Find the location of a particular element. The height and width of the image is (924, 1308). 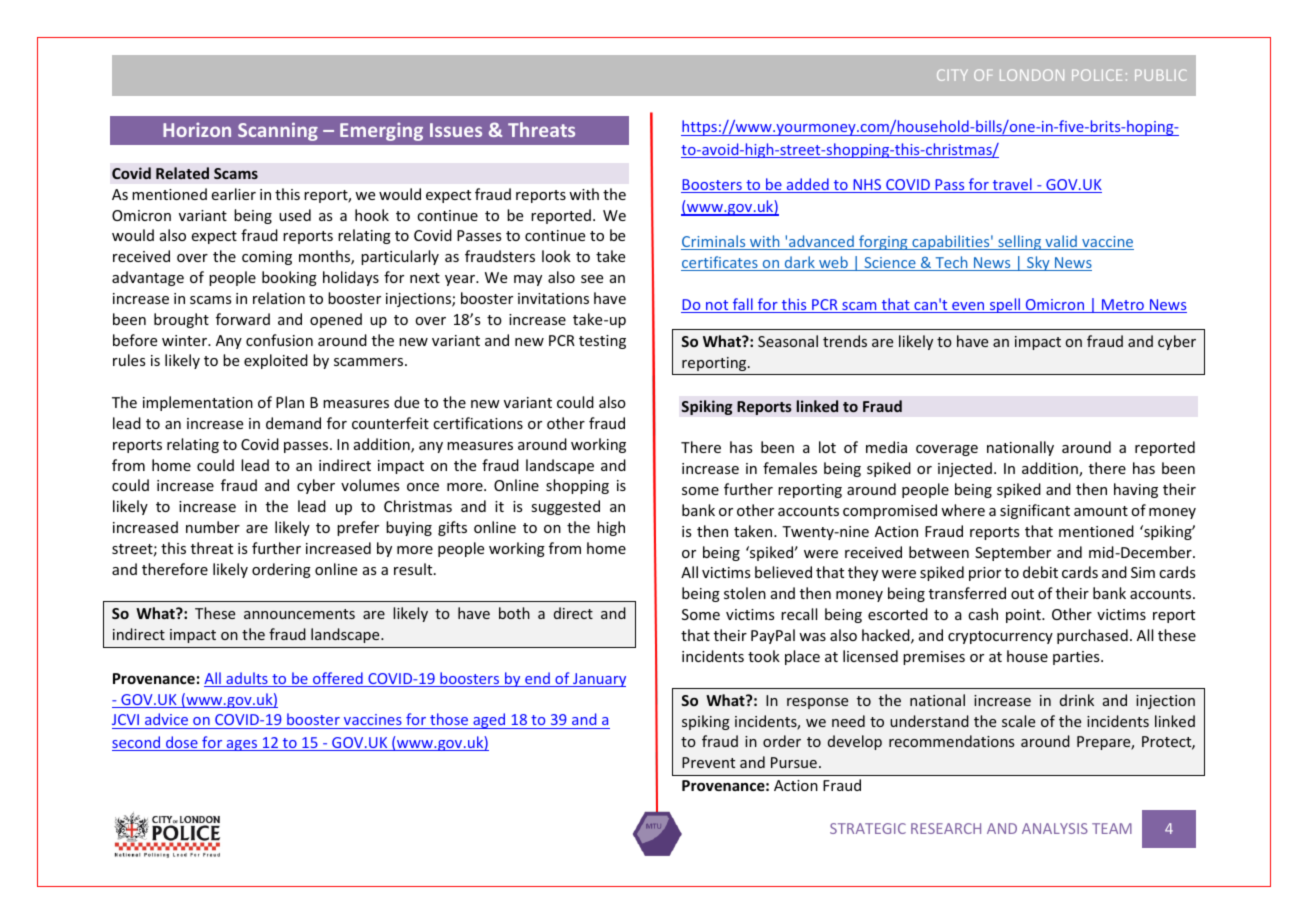

Scanning is located at coordinates (278, 131).
